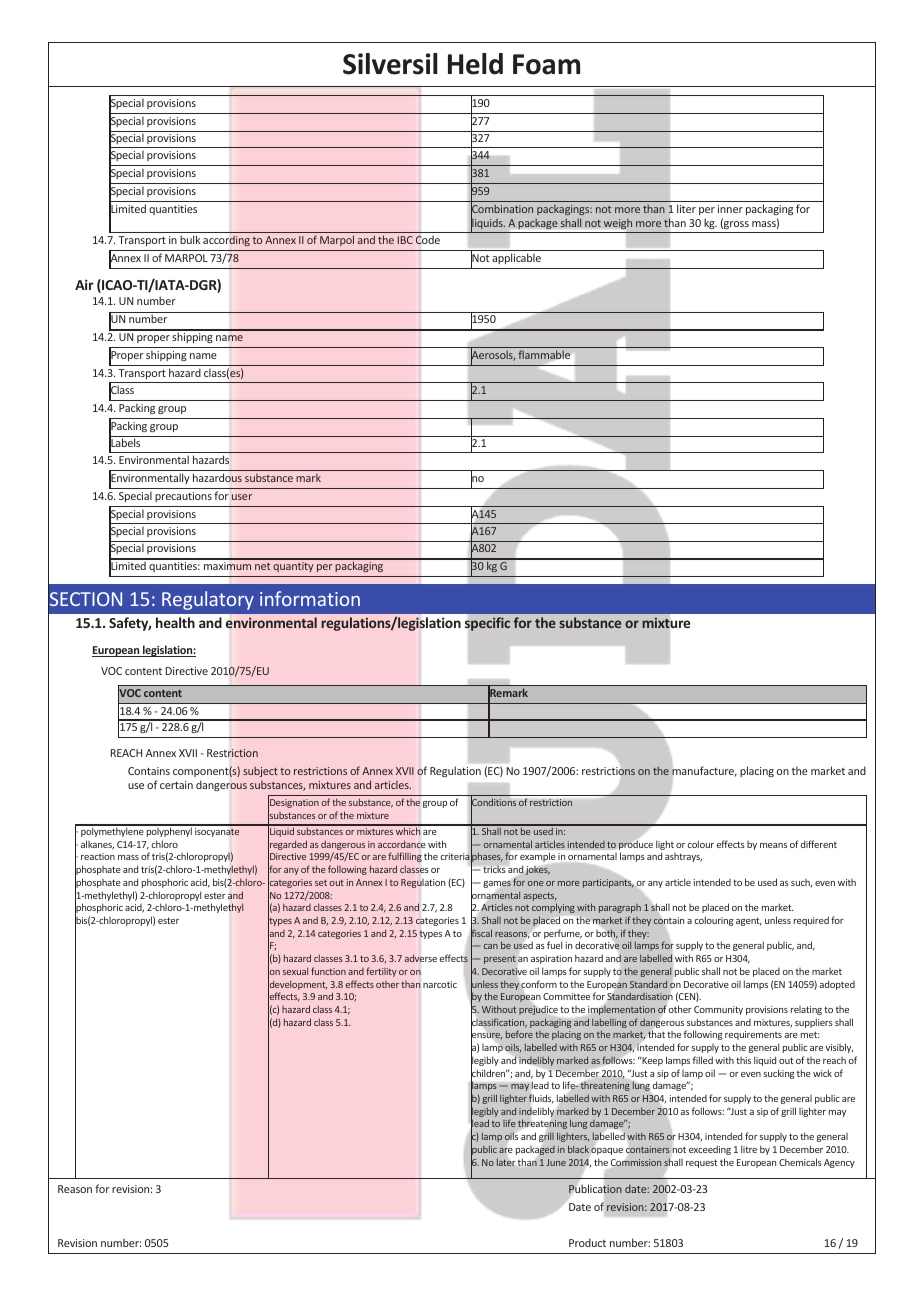  I want to click on development, so click(297, 985).
